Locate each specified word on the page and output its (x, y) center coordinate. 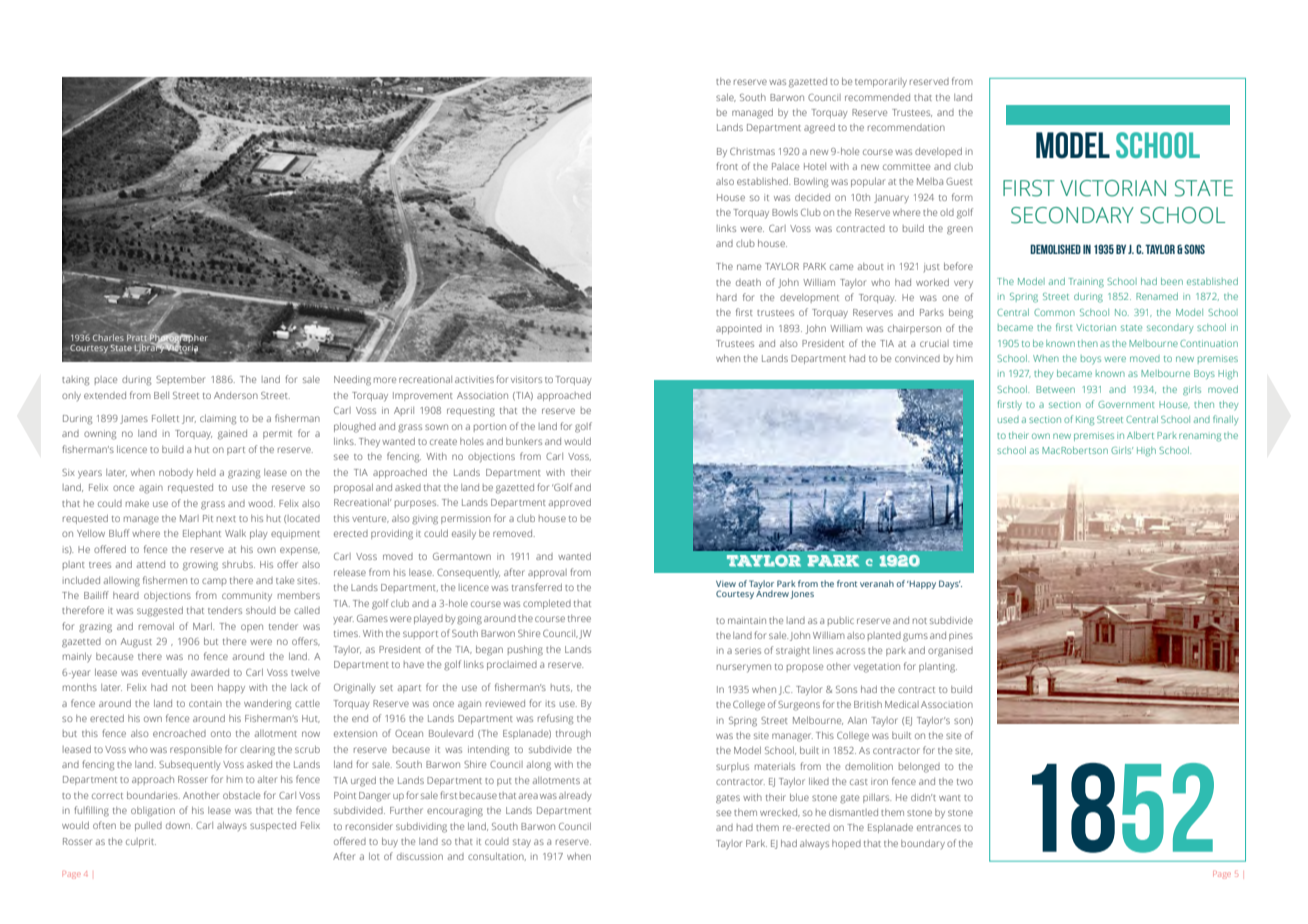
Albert (1140, 435)
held (206, 472)
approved (570, 503)
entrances (939, 828)
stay (522, 843)
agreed (819, 128)
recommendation (906, 127)
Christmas (752, 151)
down (179, 825)
